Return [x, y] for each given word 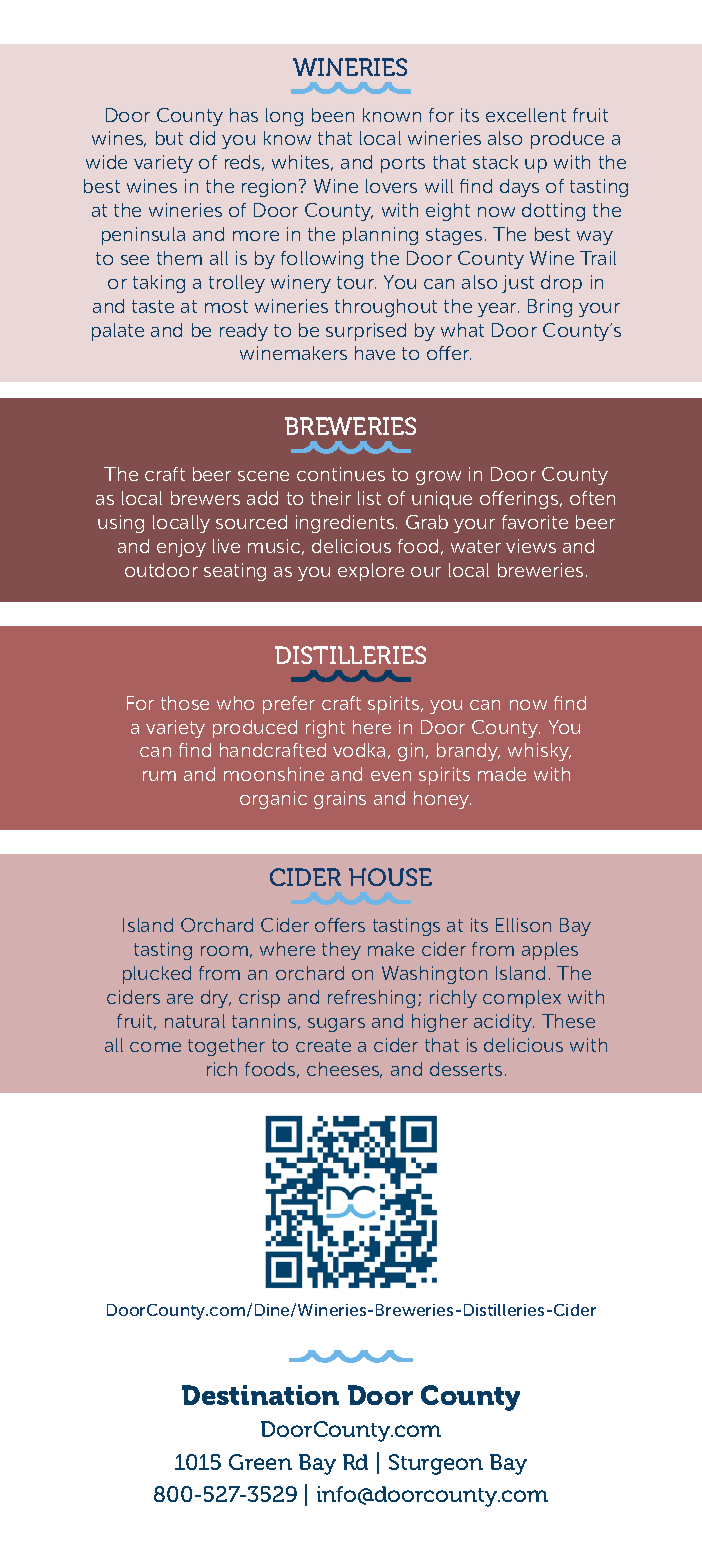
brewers [205, 498]
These [568, 1021]
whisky [539, 752]
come [155, 1047]
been [333, 115]
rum [159, 776]
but [169, 138]
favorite [535, 522]
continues [341, 474]
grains [340, 800]
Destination [260, 1395]
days [519, 188]
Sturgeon [436, 1464]
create [323, 1045]
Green [260, 1462]
